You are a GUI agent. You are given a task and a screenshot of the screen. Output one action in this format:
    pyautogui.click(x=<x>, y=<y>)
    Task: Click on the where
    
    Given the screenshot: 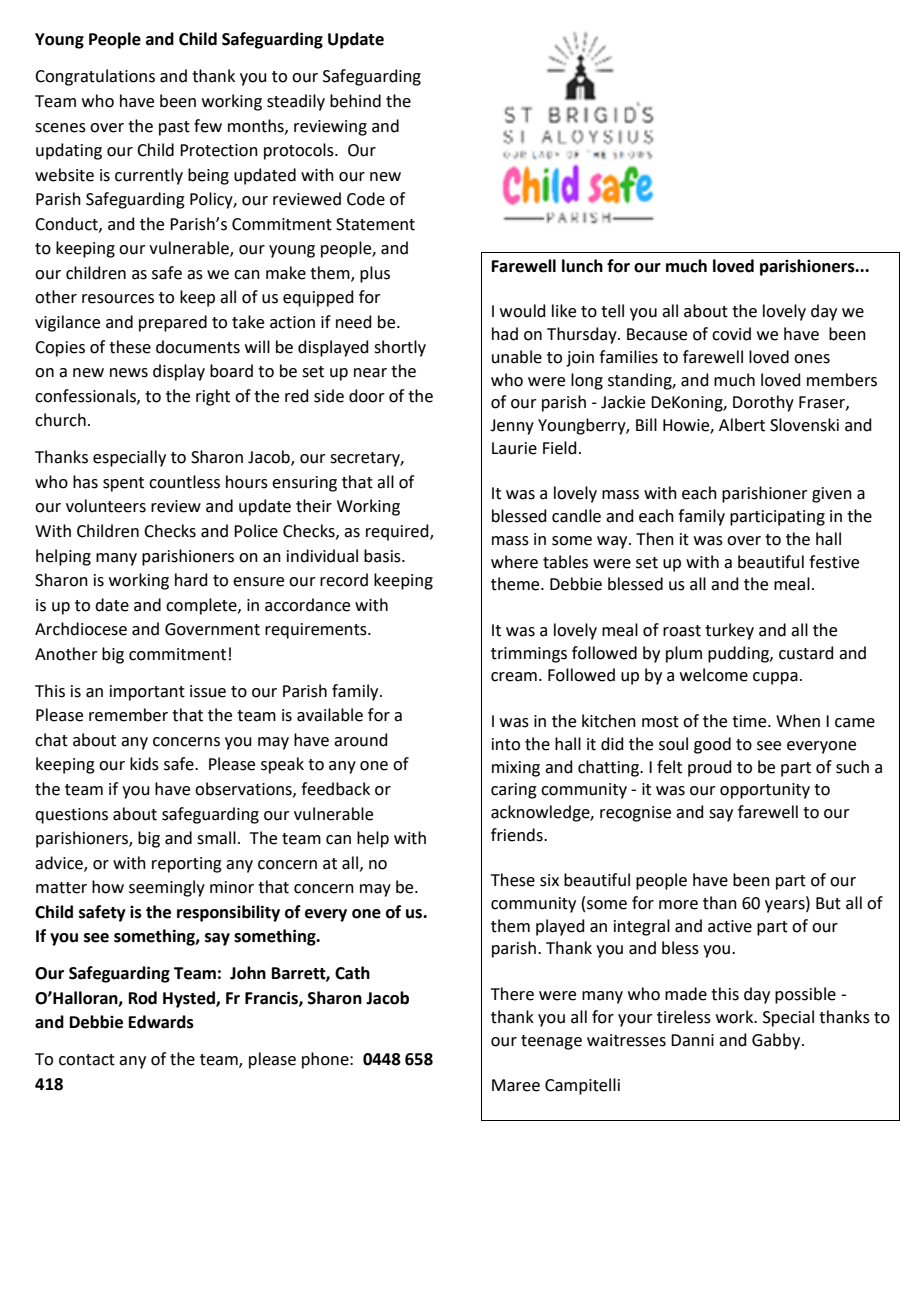 What is the action you would take?
    pyautogui.click(x=514, y=562)
